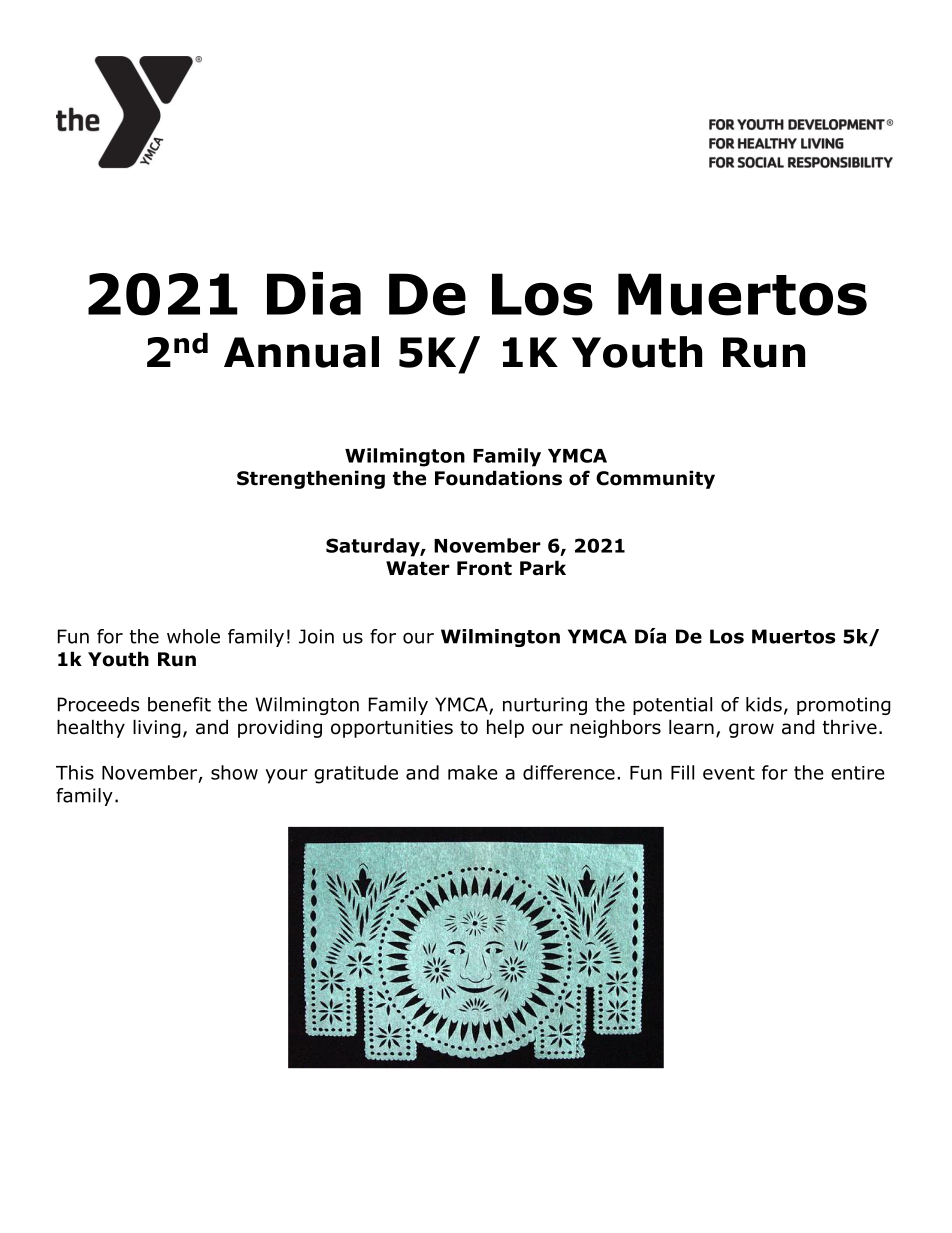 The image size is (952, 1233). I want to click on Front, so click(484, 568).
